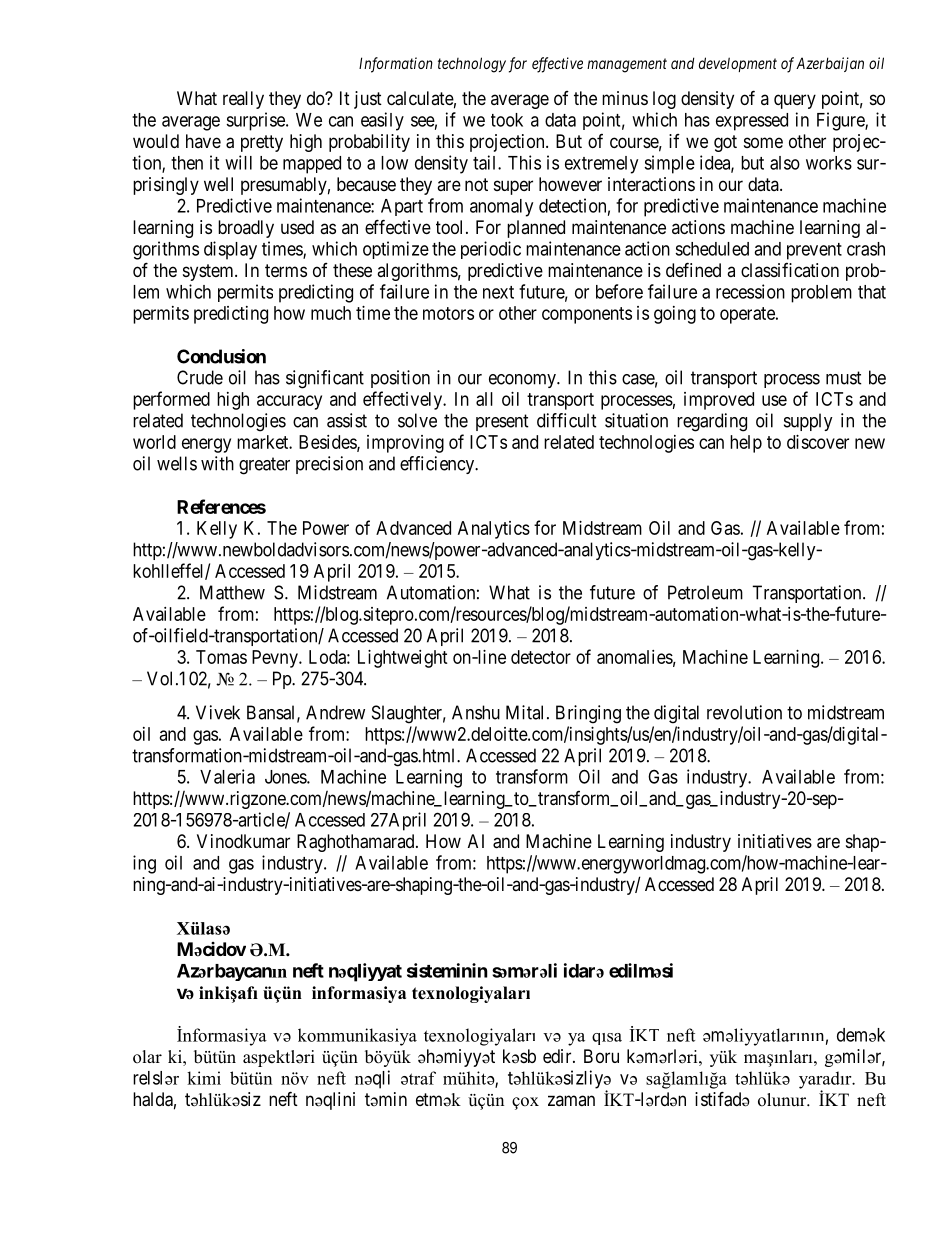 Image resolution: width=952 pixels, height=1233 pixels. Describe the element at coordinates (507, 120) in the screenshot. I see `took` at that location.
